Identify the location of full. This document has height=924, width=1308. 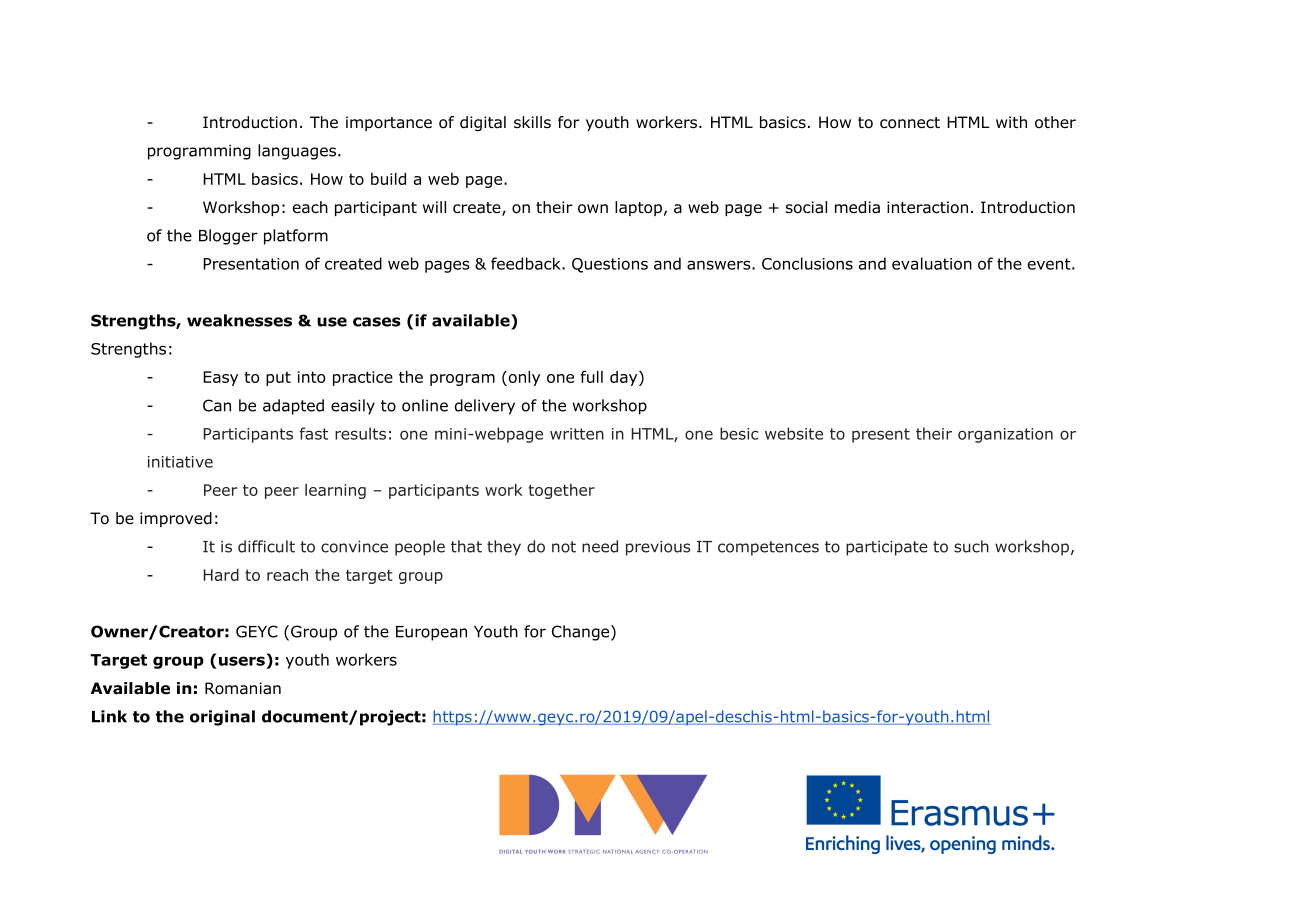
(592, 376).
